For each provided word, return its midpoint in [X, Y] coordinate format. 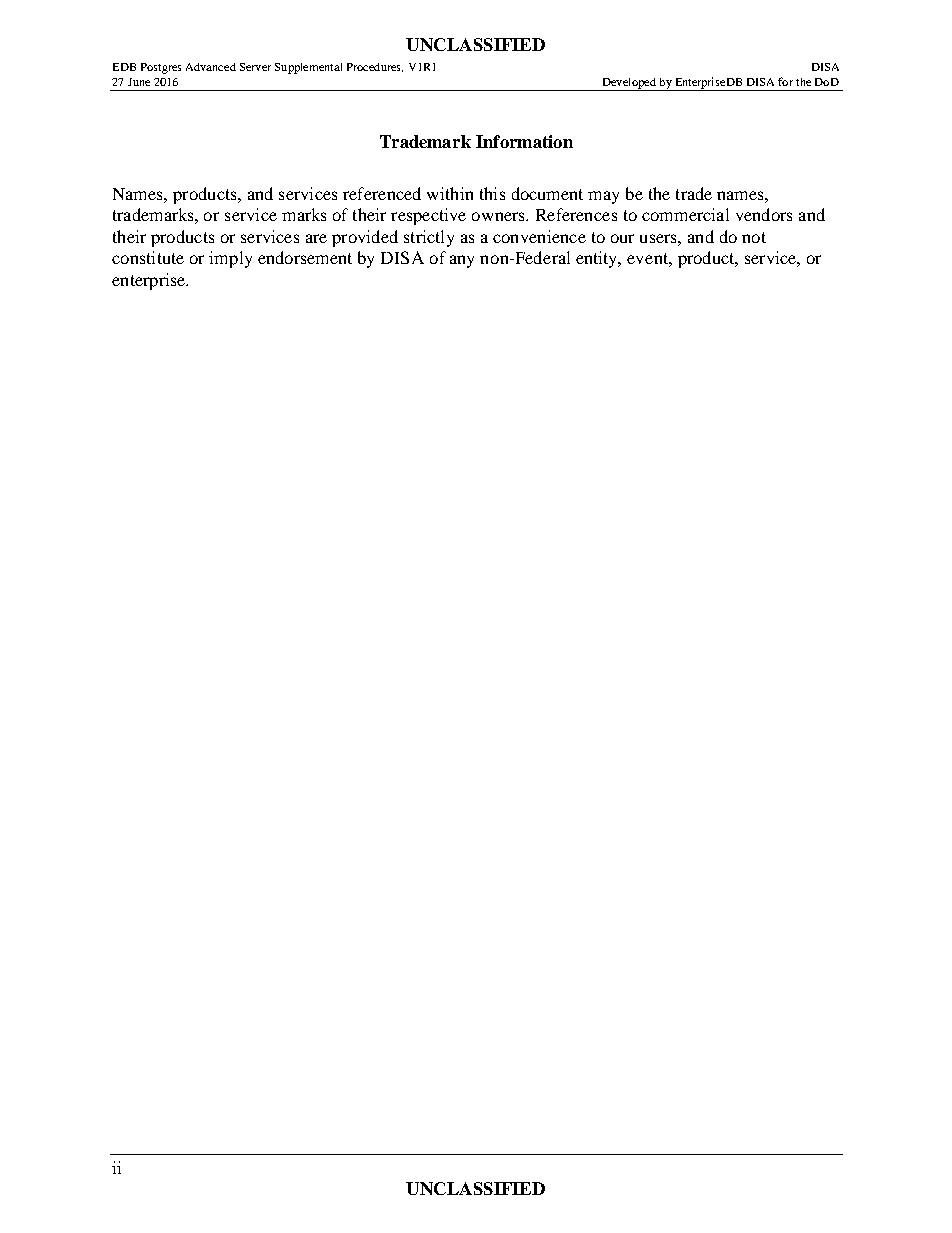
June [139, 82]
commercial [685, 214]
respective [428, 216]
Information [524, 141]
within [450, 193]
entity [598, 259]
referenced [382, 193]
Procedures [375, 67]
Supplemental [308, 68]
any [462, 261]
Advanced [211, 67]
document [547, 193]
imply [230, 259]
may [603, 197]
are [316, 238]
